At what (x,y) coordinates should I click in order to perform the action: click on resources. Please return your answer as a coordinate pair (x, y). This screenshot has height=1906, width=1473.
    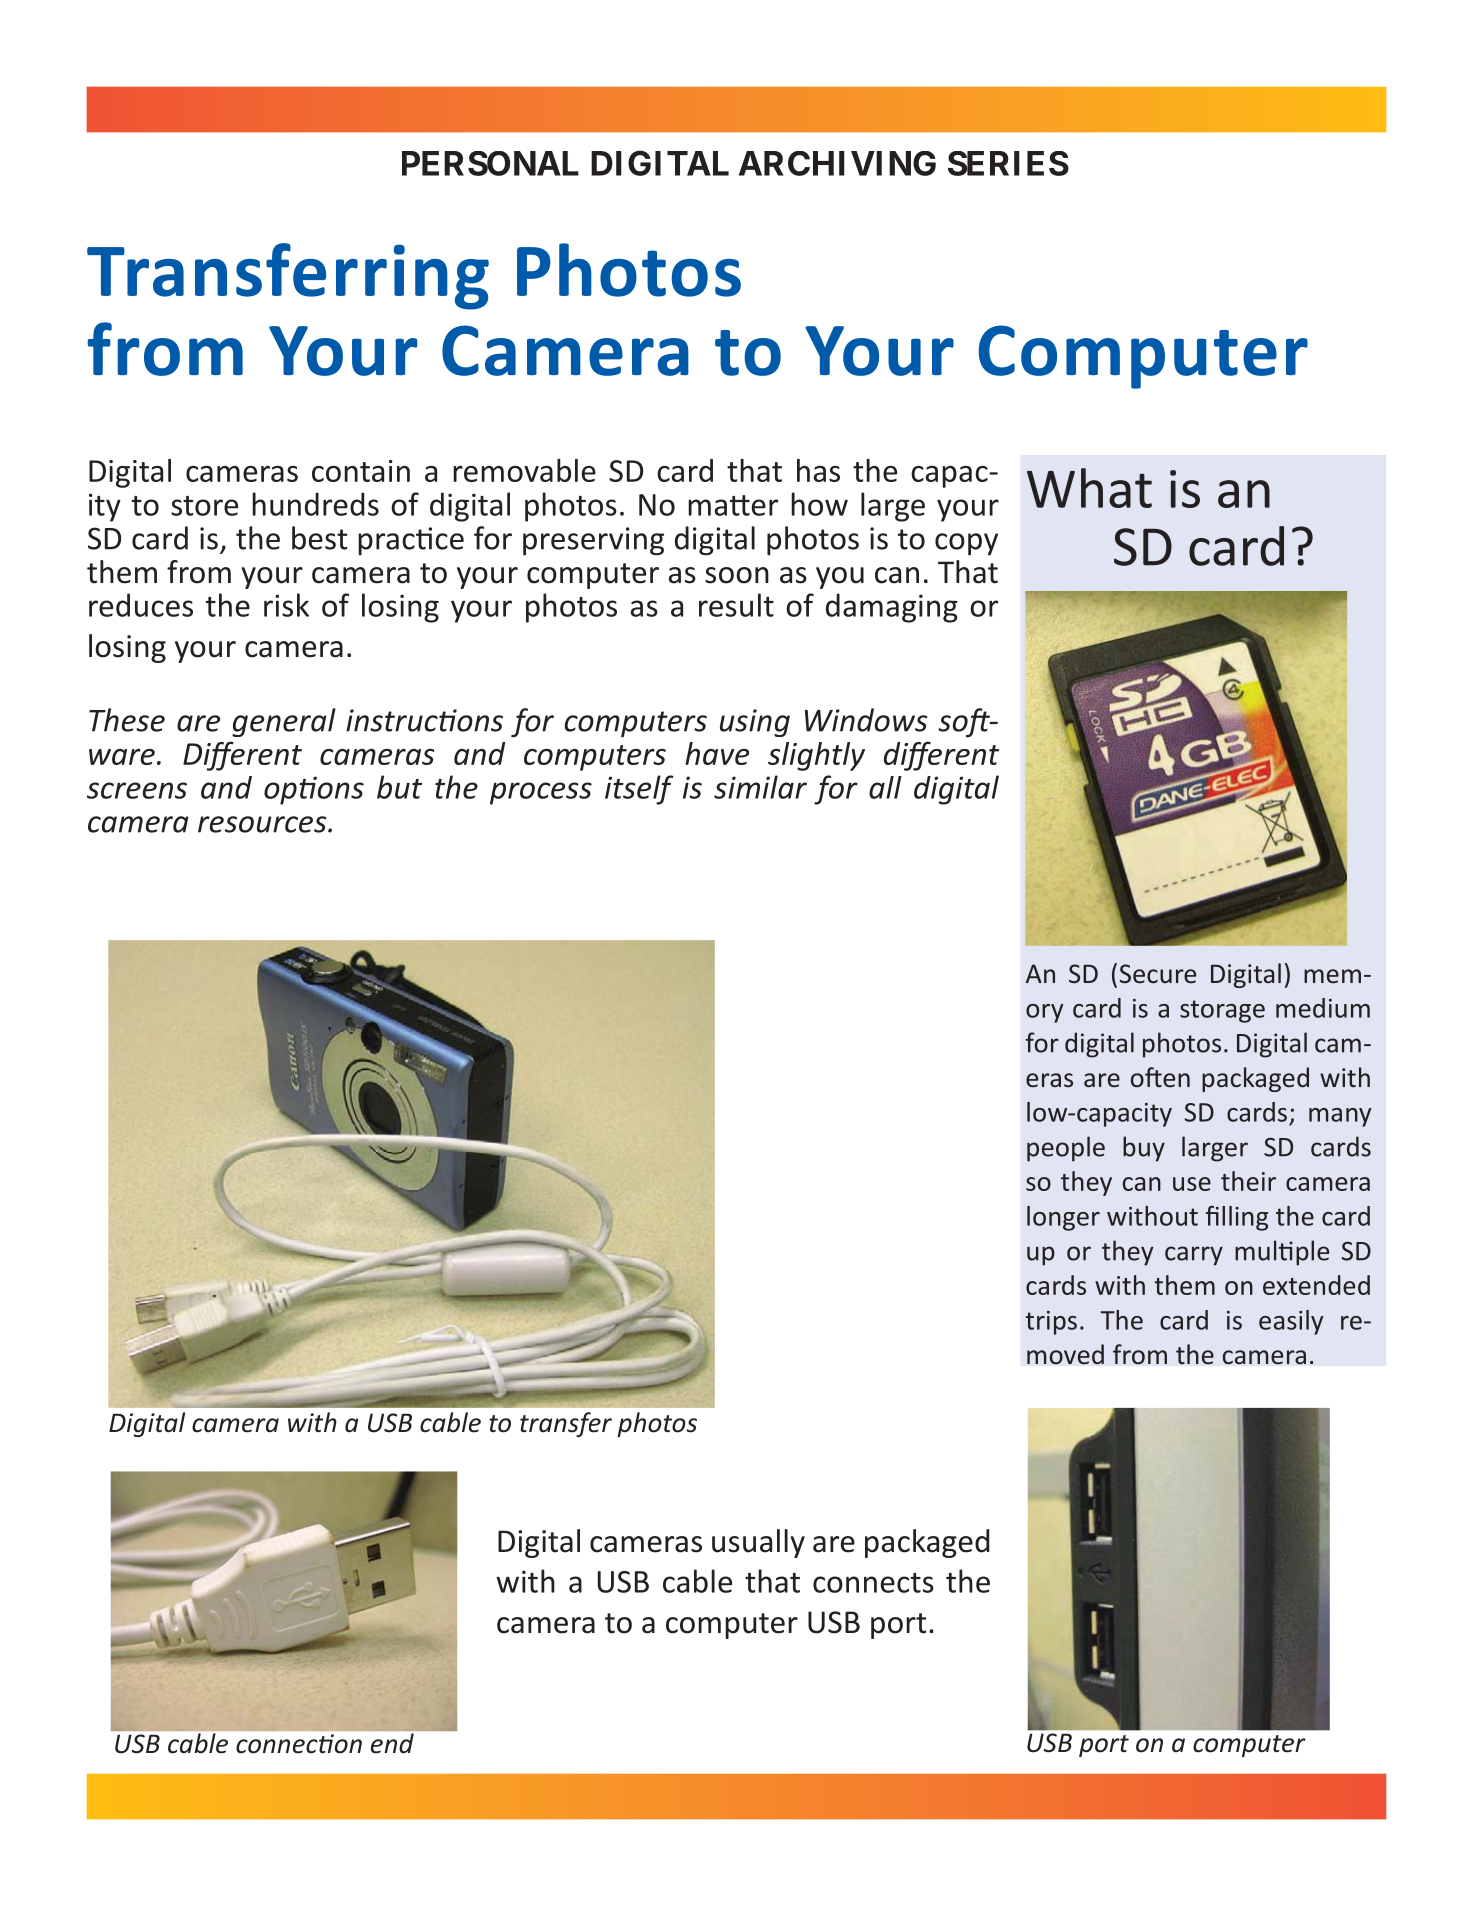
    Looking at the image, I should click on (263, 824).
